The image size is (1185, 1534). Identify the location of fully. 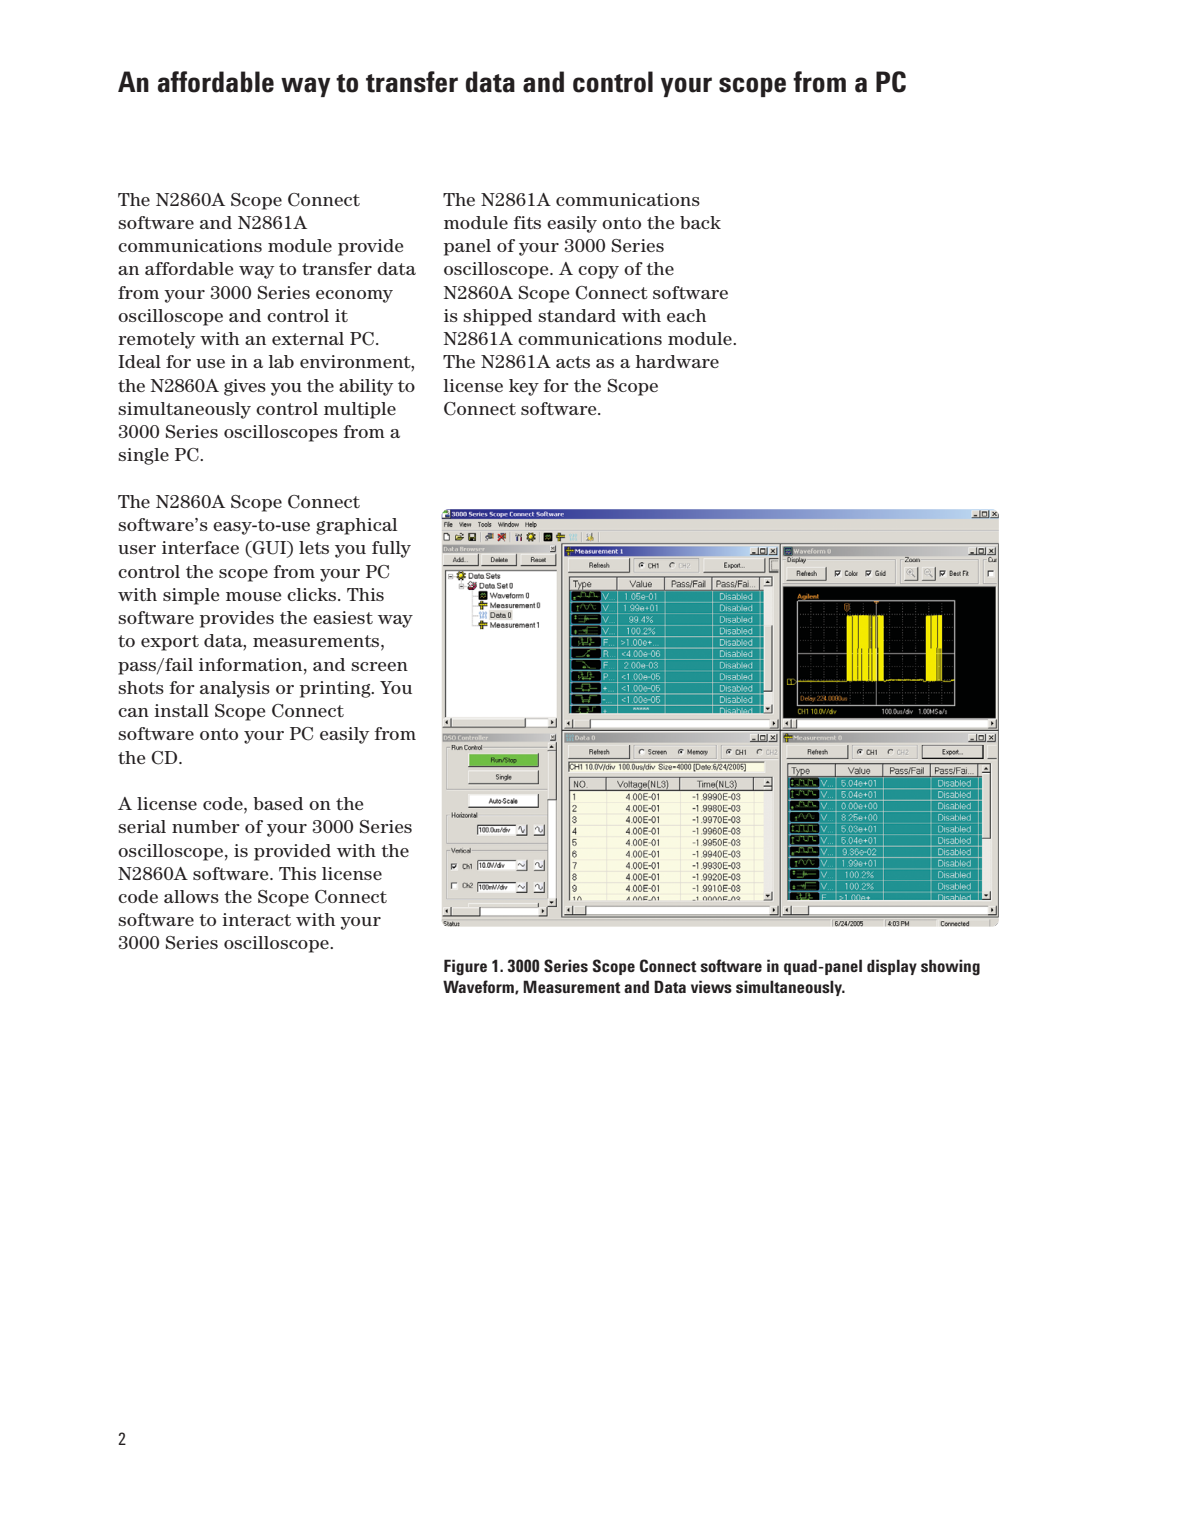
(391, 549).
